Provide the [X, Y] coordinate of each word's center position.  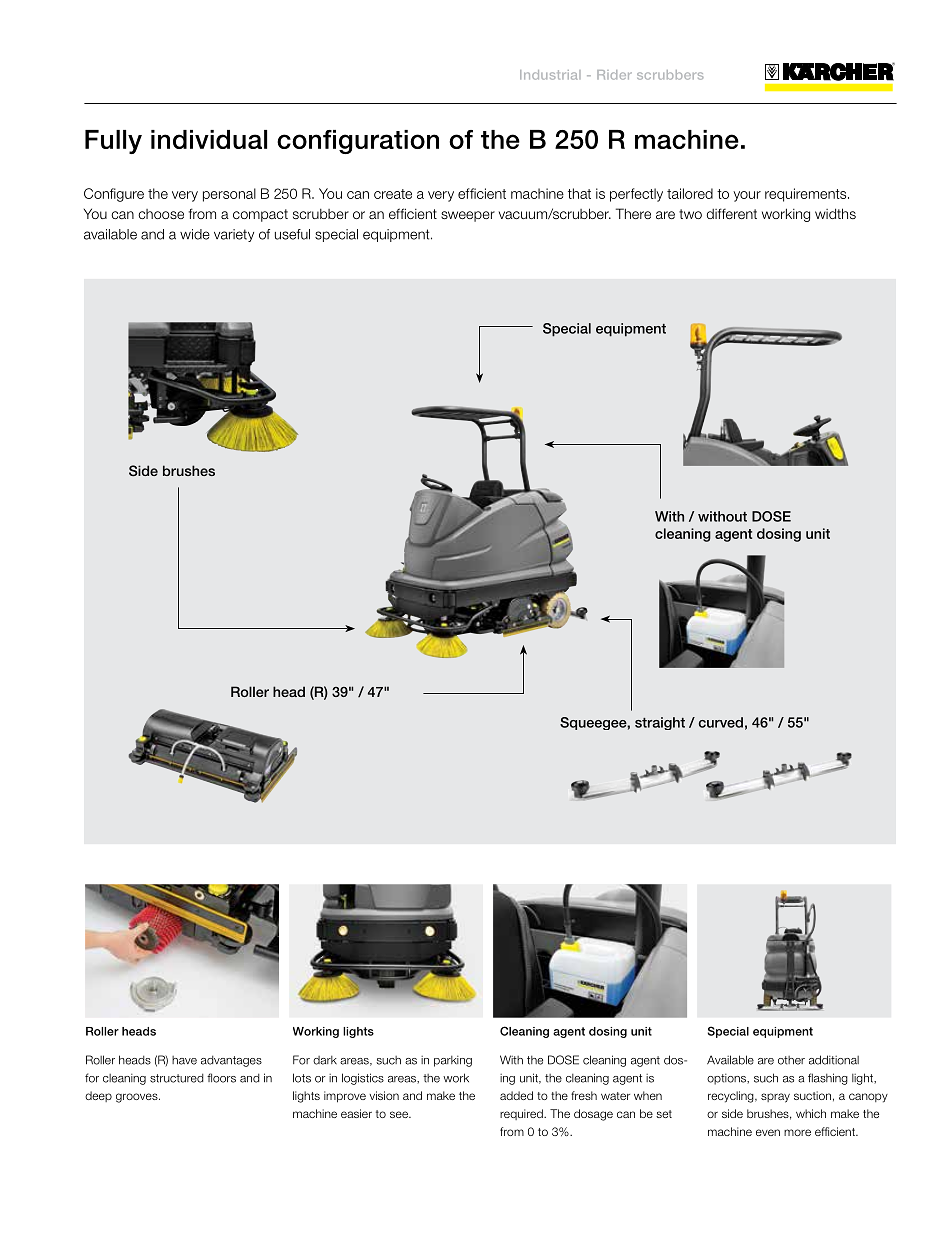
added [516, 1095]
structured [177, 1078]
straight [660, 723]
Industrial [550, 75]
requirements [807, 195]
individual [209, 139]
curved [721, 722]
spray [775, 1098]
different [732, 213]
